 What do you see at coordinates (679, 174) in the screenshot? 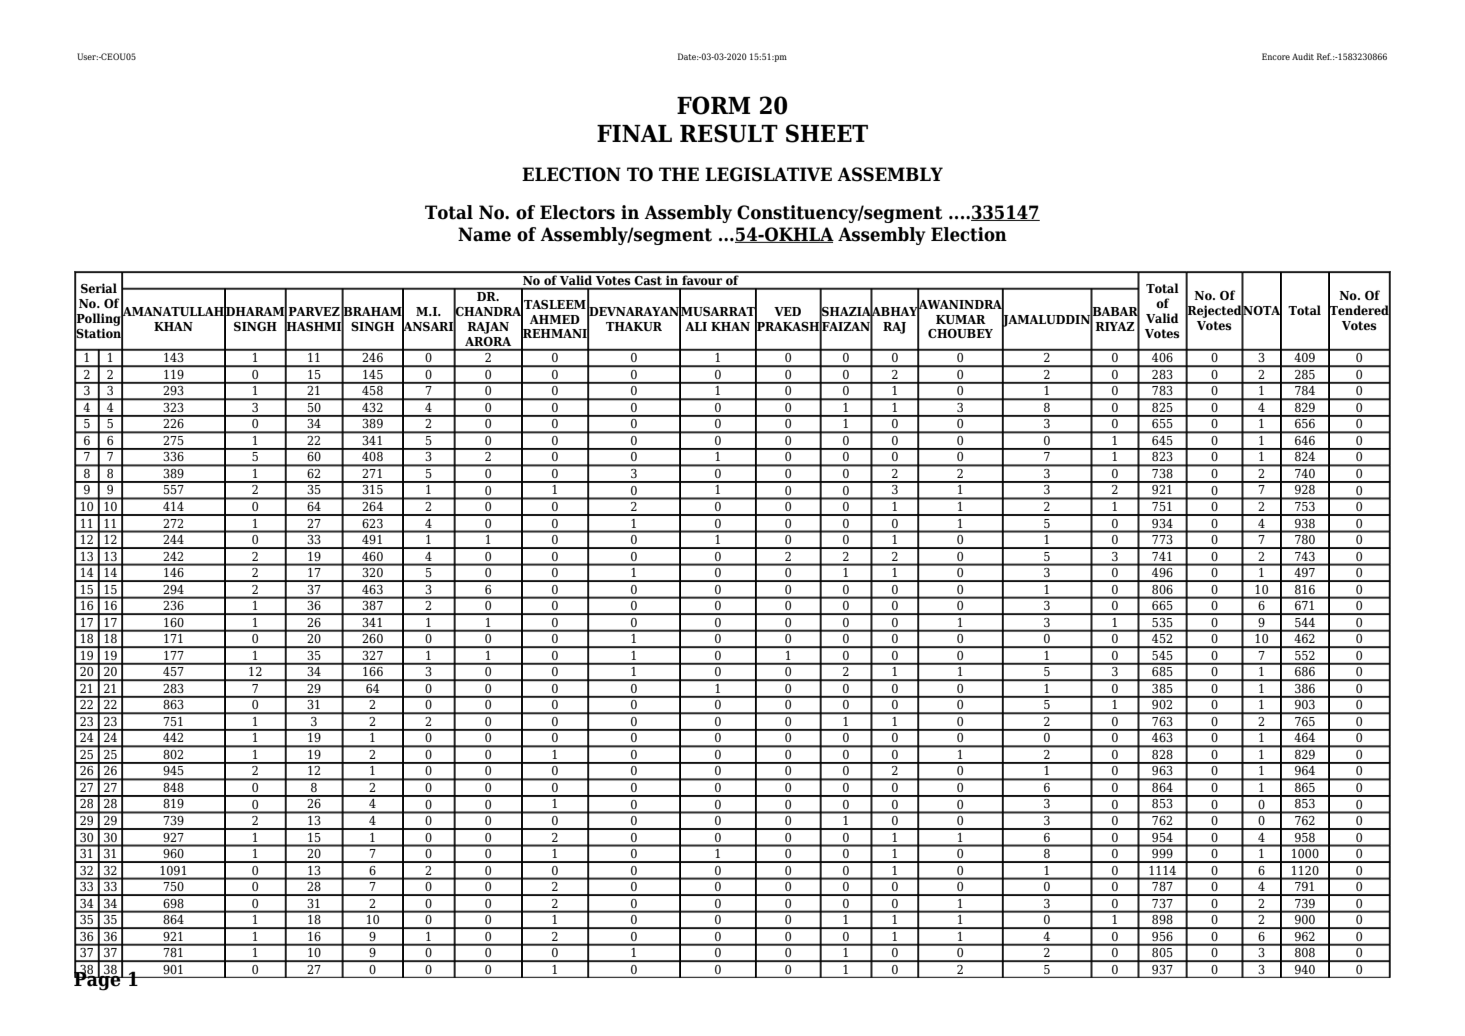
I see `THE` at bounding box center [679, 174].
